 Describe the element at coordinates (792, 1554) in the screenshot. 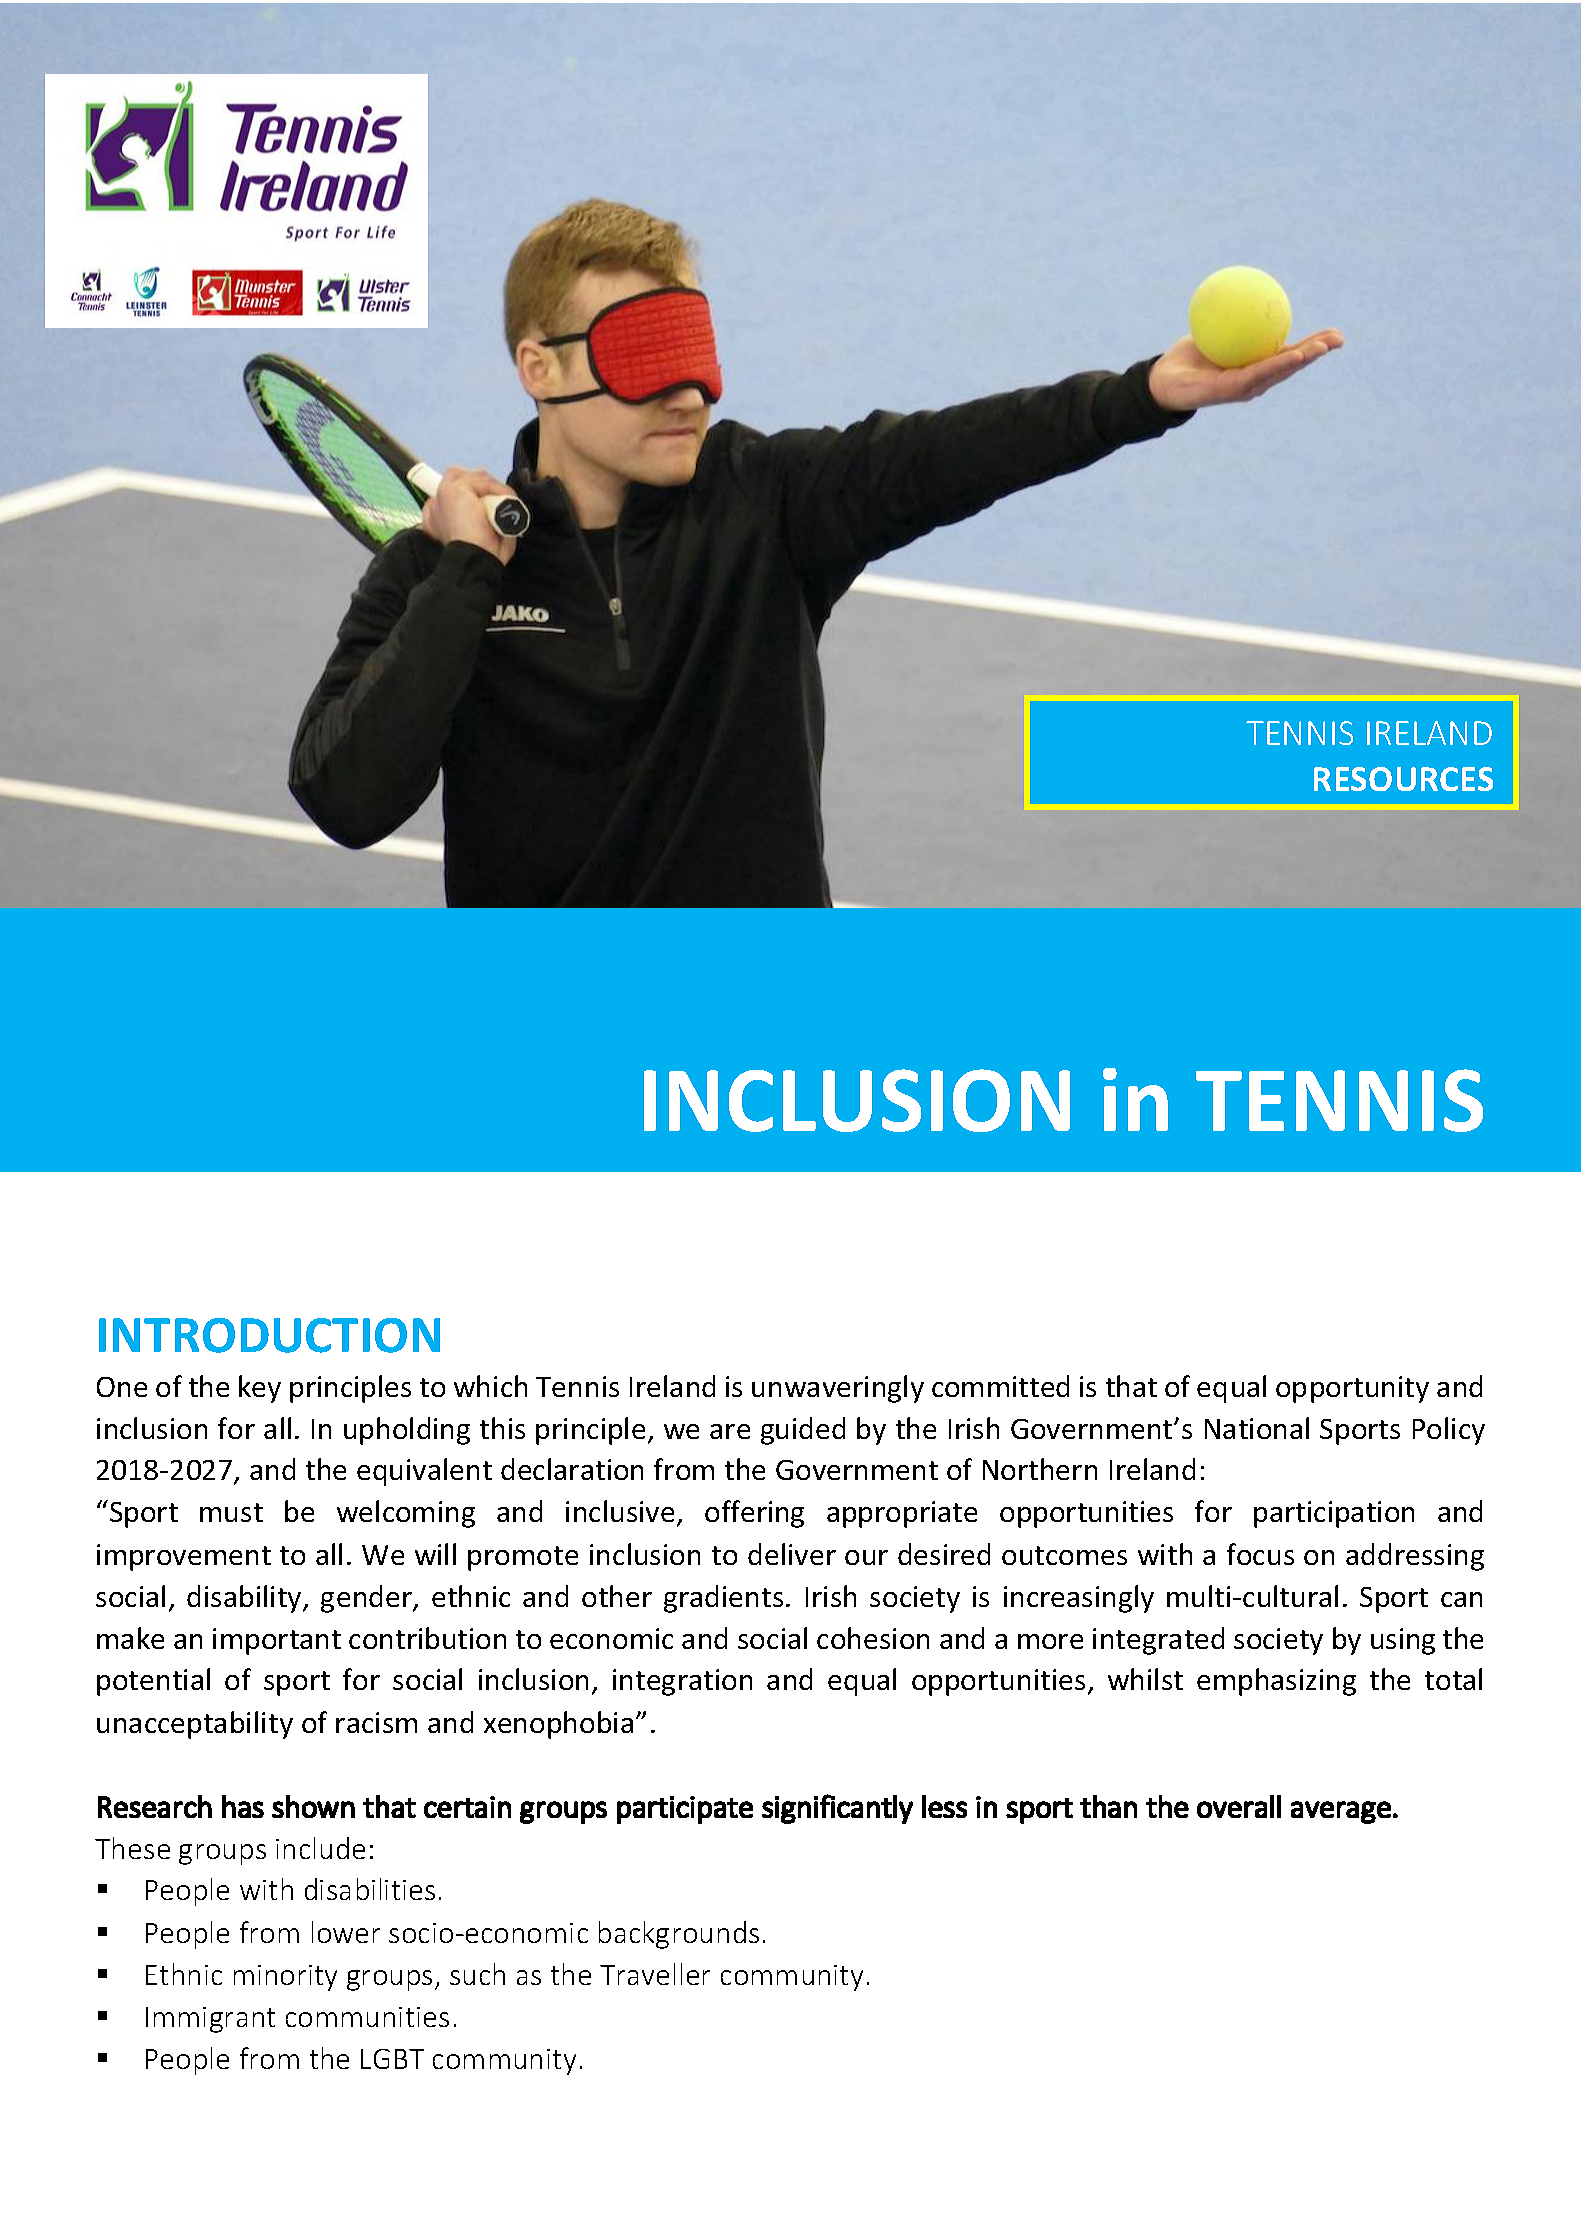

I see `deliver` at that location.
